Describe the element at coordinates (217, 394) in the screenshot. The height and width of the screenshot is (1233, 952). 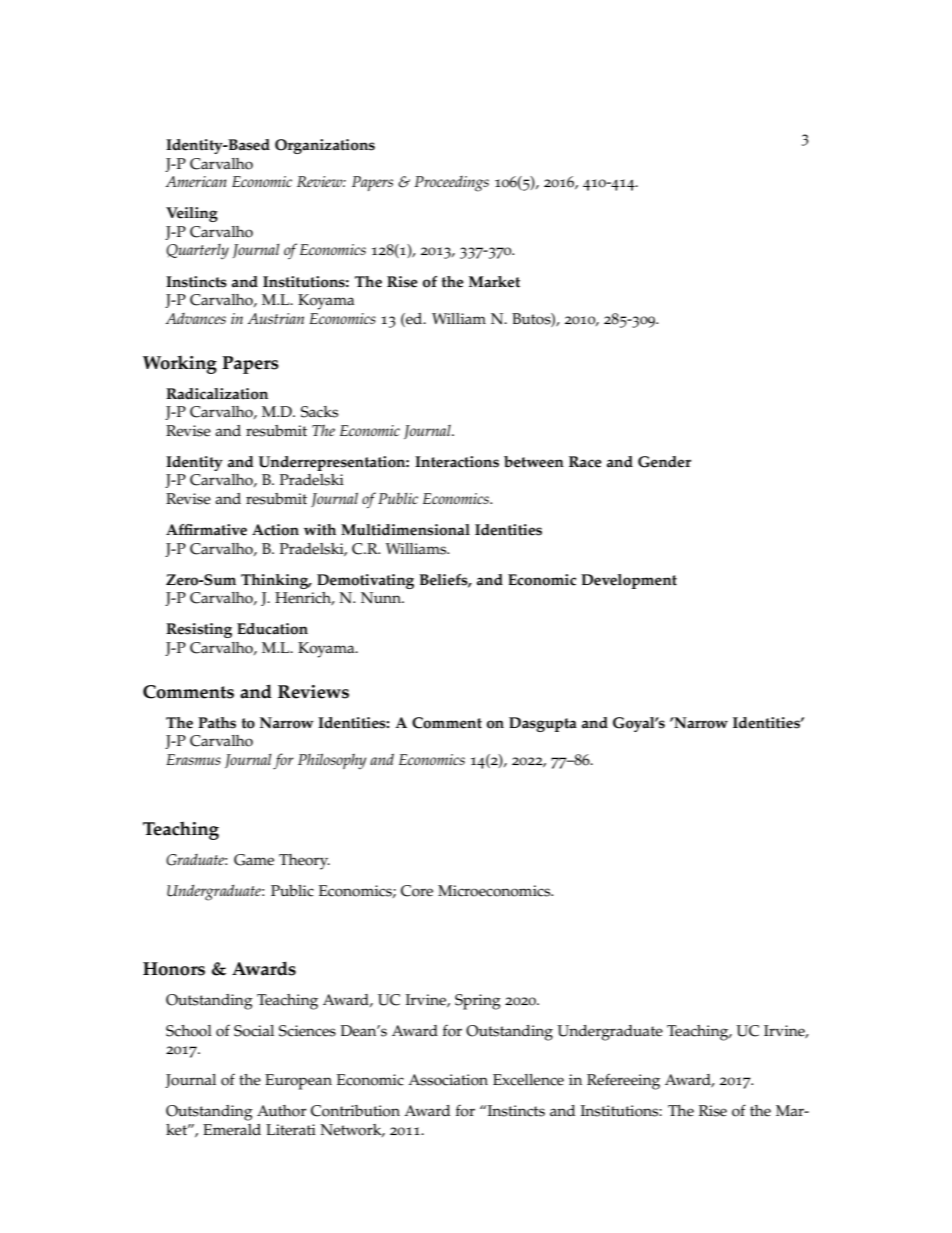
I see `Radicalization` at that location.
